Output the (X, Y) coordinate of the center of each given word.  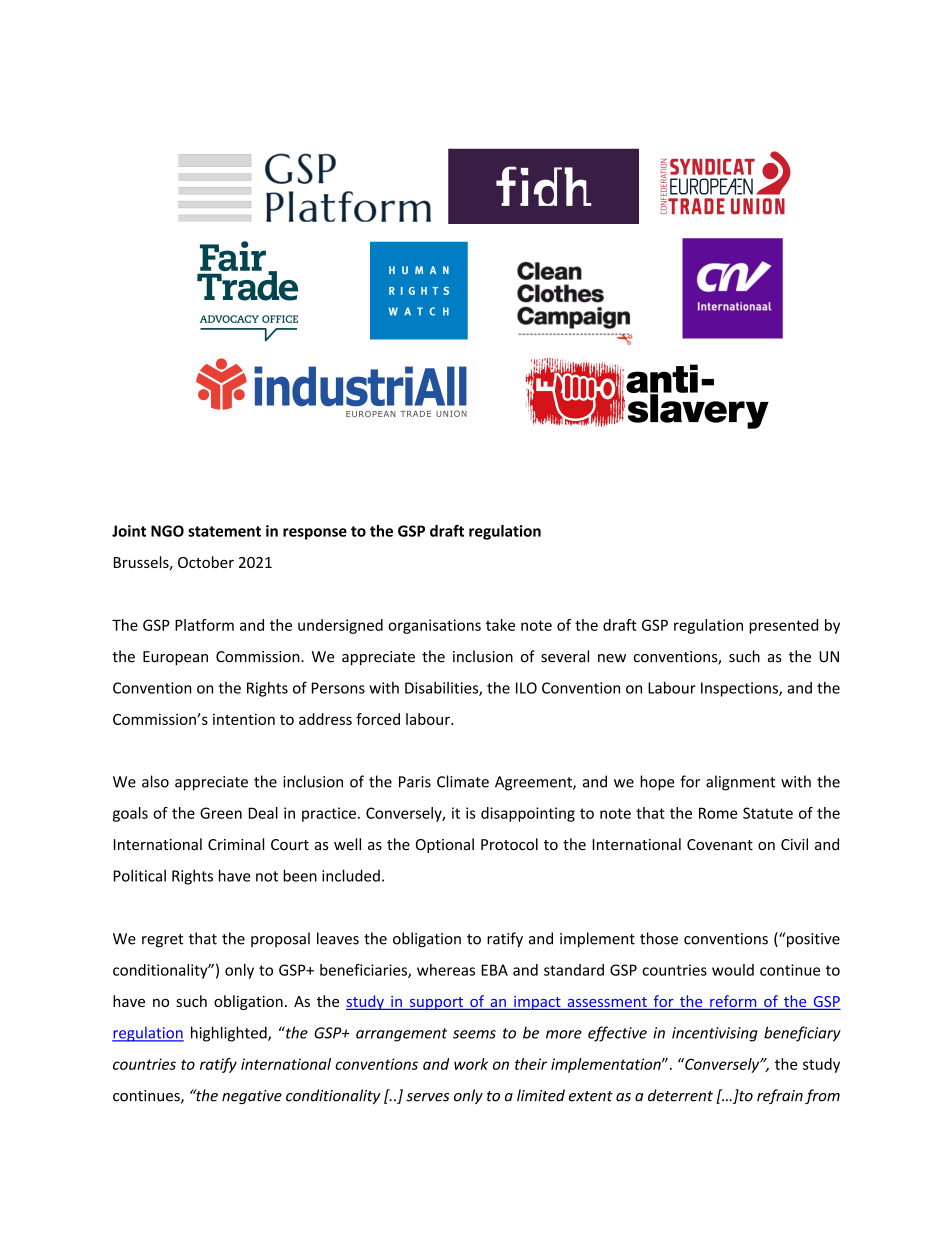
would (733, 970)
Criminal (236, 844)
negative (252, 1097)
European (175, 658)
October (206, 562)
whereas (446, 970)
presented (783, 626)
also (155, 781)
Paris (415, 782)
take (500, 625)
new (612, 658)
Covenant (720, 844)
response (315, 534)
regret (162, 941)
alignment (740, 783)
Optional (445, 845)
